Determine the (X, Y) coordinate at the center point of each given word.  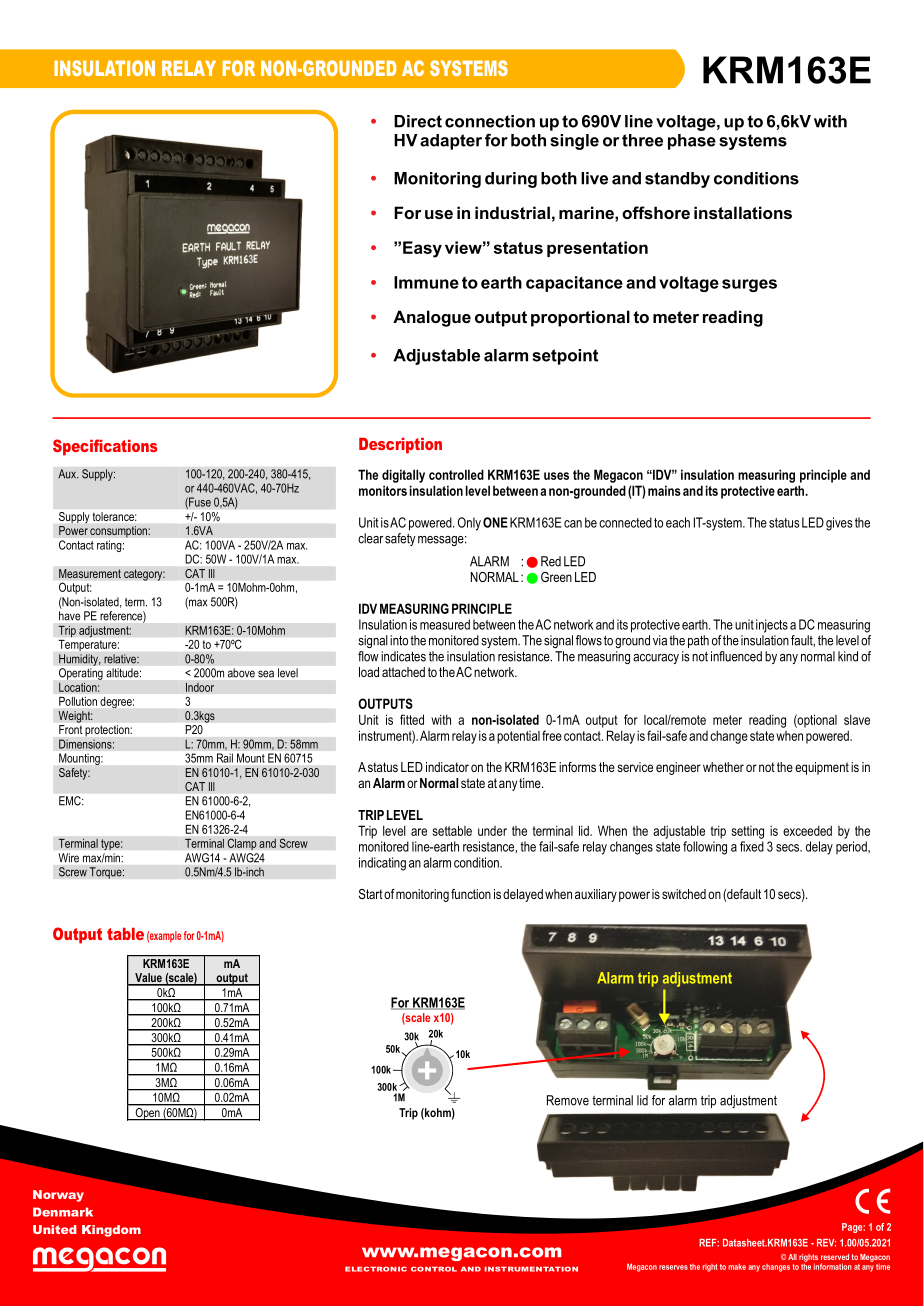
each (678, 522)
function (471, 894)
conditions (756, 178)
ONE (495, 522)
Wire (69, 858)
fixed (752, 846)
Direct (418, 121)
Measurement (90, 574)
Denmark (63, 1212)
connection (490, 121)
